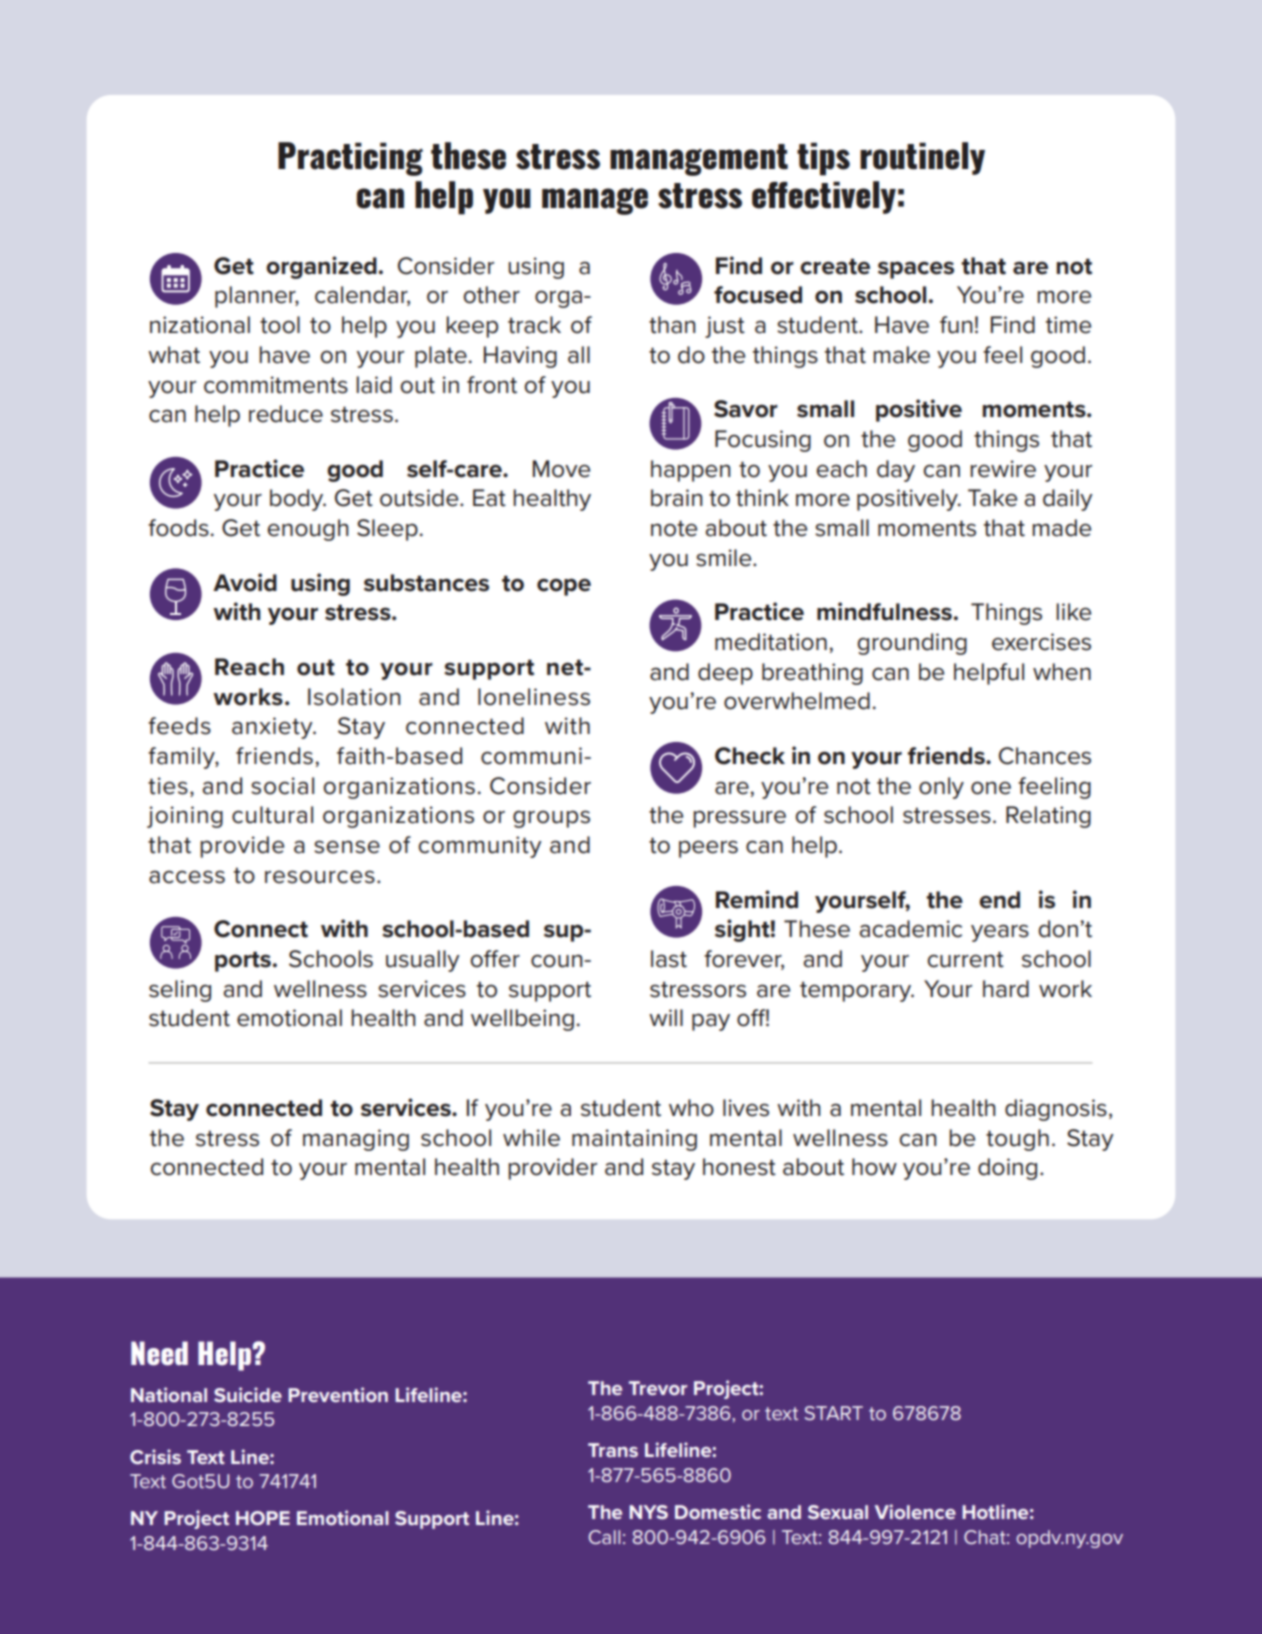 The height and width of the document is (1634, 1262). I want to click on managing, so click(356, 1140).
